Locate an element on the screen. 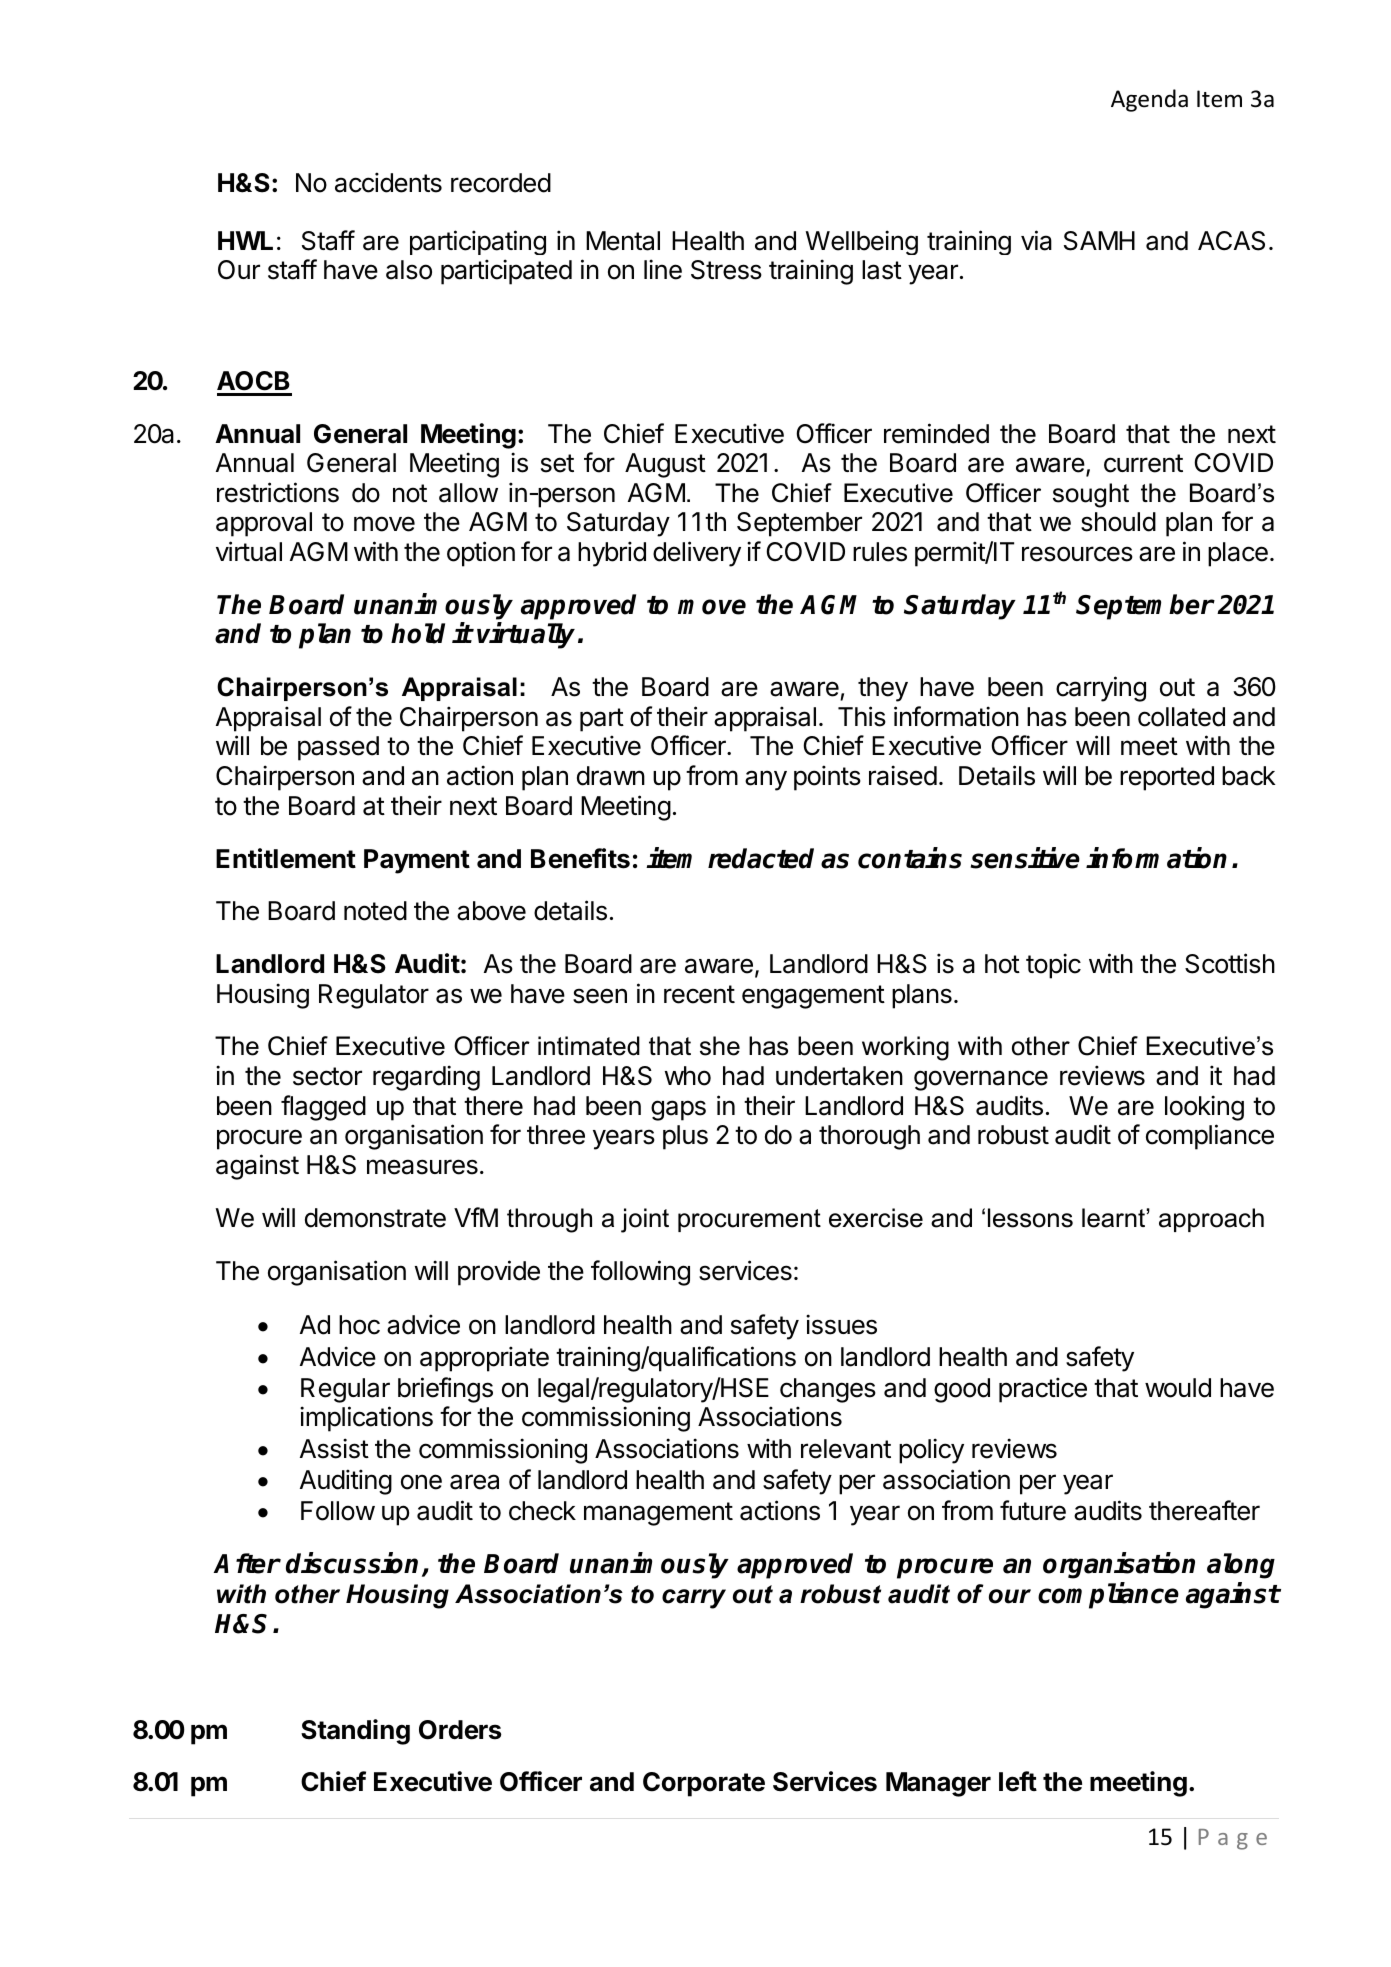 Image resolution: width=1391 pixels, height=1967 pixels. accidents is located at coordinates (388, 182).
